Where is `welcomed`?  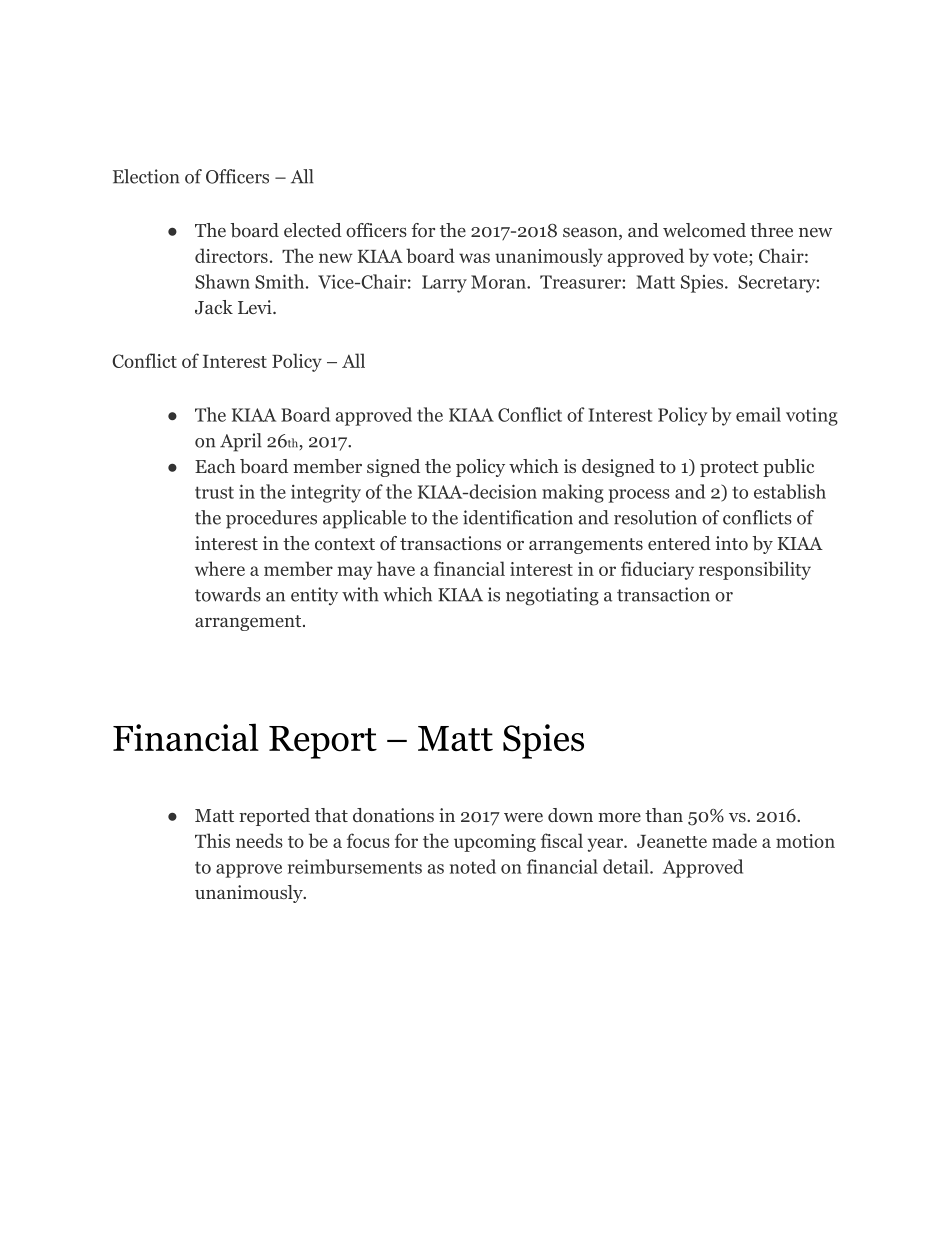 welcomed is located at coordinates (704, 230).
